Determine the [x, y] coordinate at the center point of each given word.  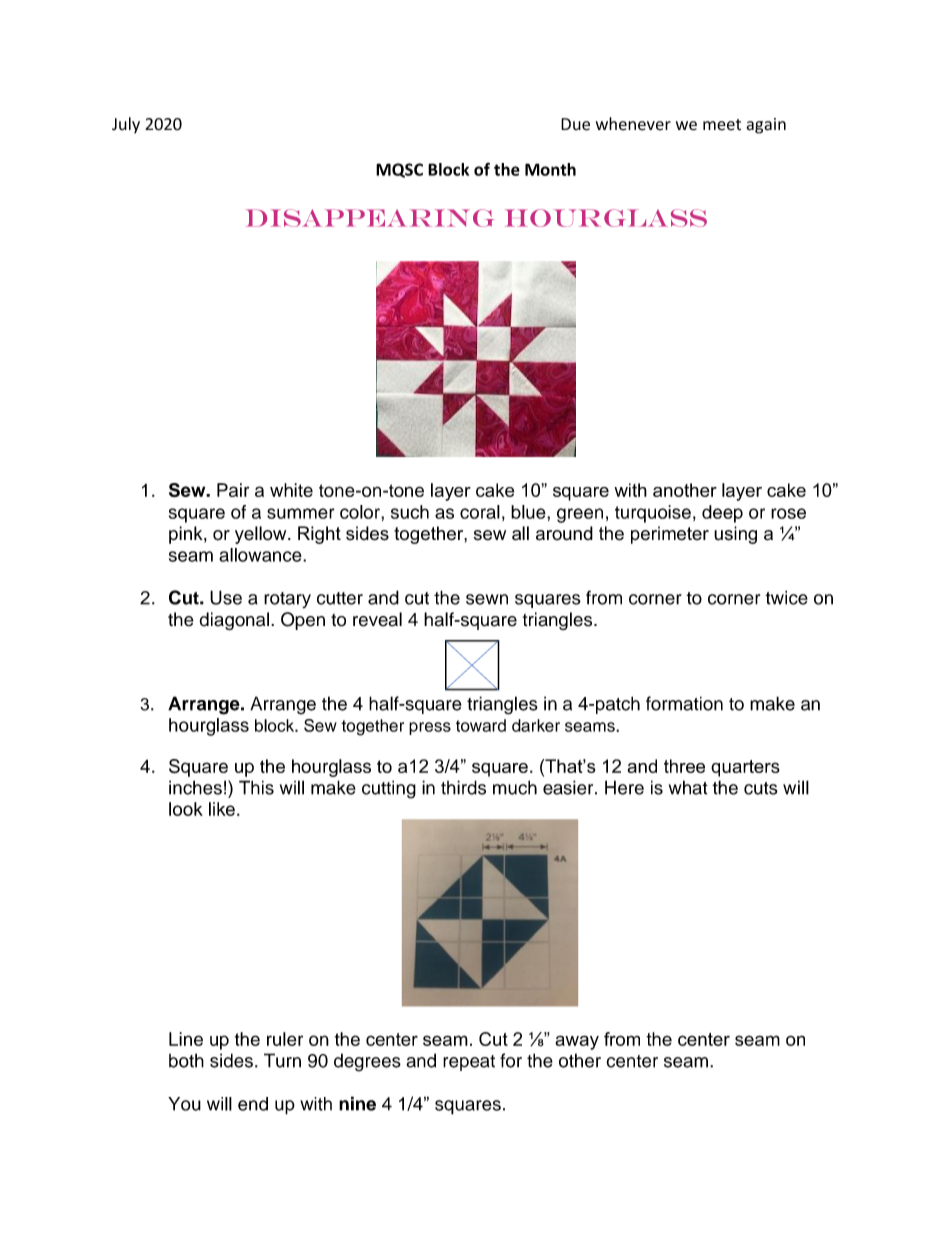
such [410, 512]
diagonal [234, 621]
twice [786, 597]
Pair [233, 490]
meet [722, 125]
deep [722, 514]
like [222, 809]
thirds [463, 787]
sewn [487, 599]
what [688, 787]
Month [550, 169]
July [126, 125]
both [186, 1060]
